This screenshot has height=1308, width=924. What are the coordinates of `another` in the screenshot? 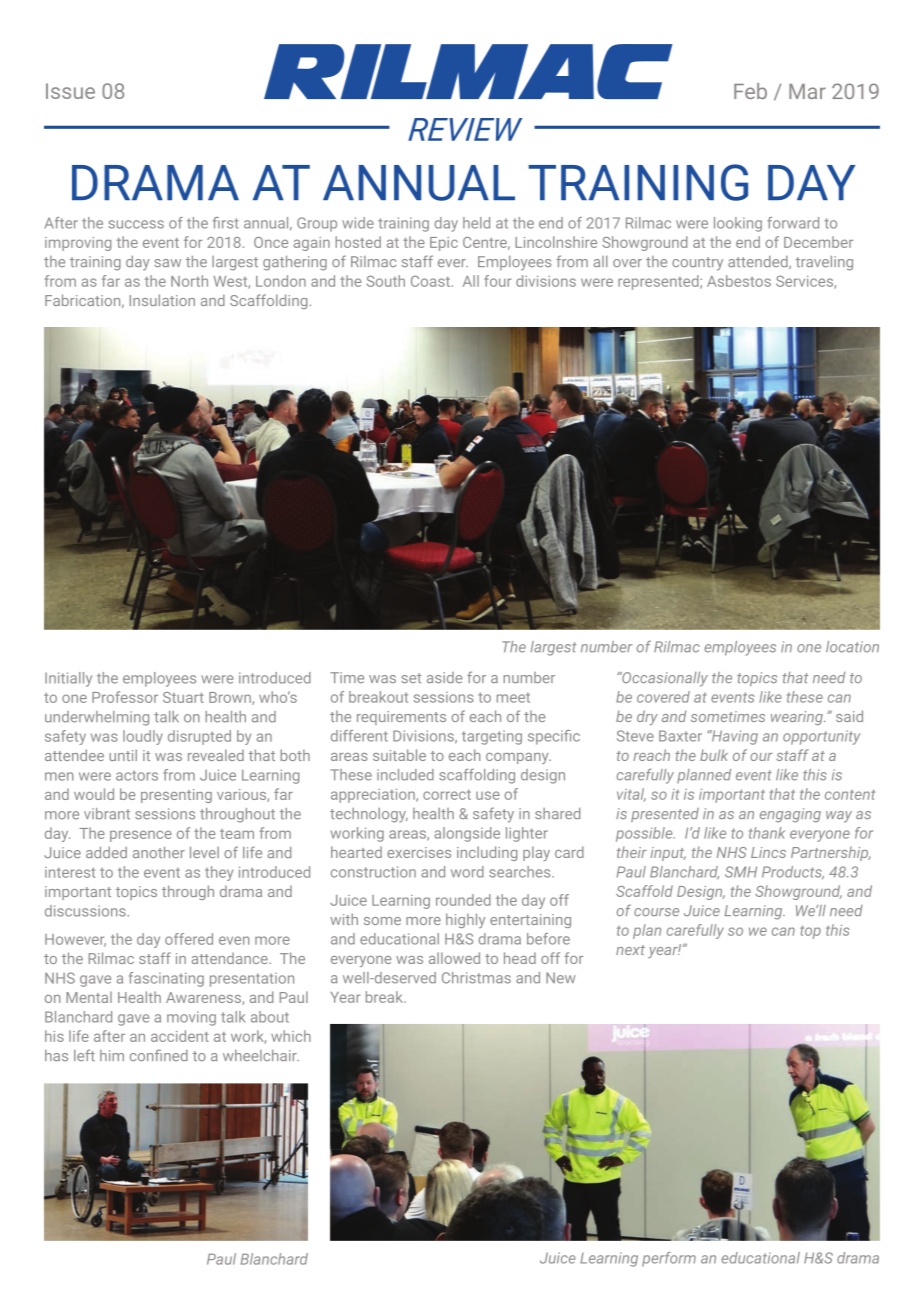 It's located at (159, 852).
